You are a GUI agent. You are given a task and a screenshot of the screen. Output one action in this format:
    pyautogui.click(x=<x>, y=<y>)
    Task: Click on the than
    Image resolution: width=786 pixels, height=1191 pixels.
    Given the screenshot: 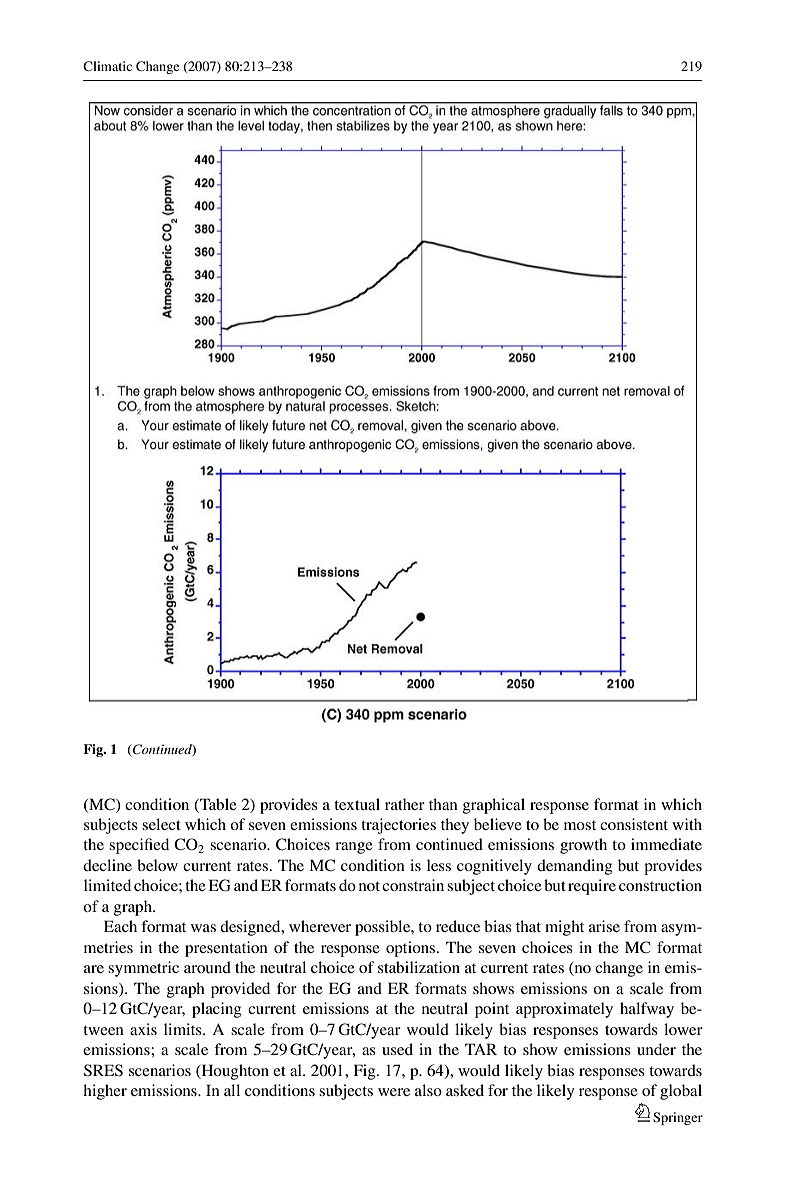 What is the action you would take?
    pyautogui.click(x=443, y=804)
